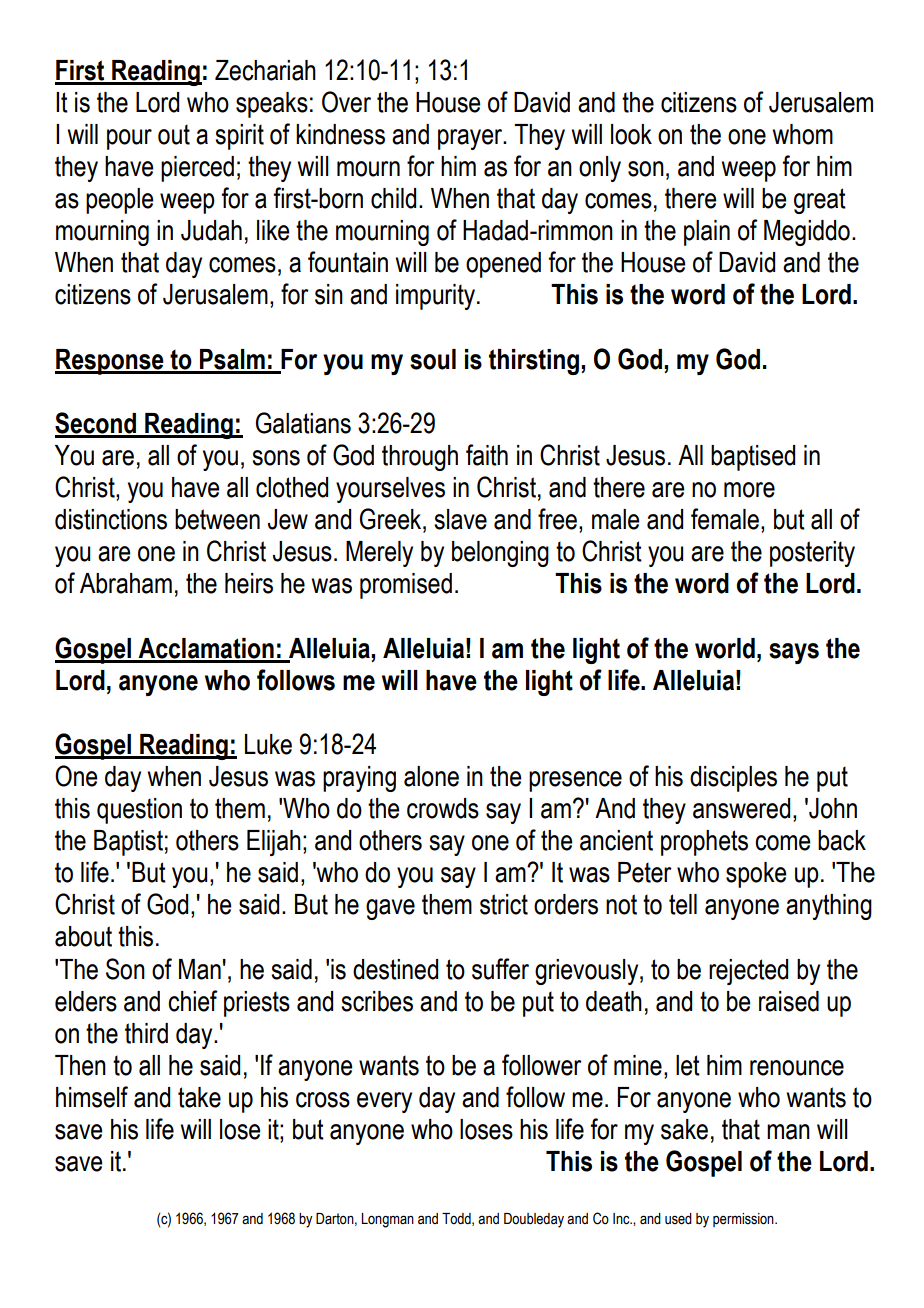 This screenshot has height=1308, width=924. I want to click on spoke, so click(756, 875).
